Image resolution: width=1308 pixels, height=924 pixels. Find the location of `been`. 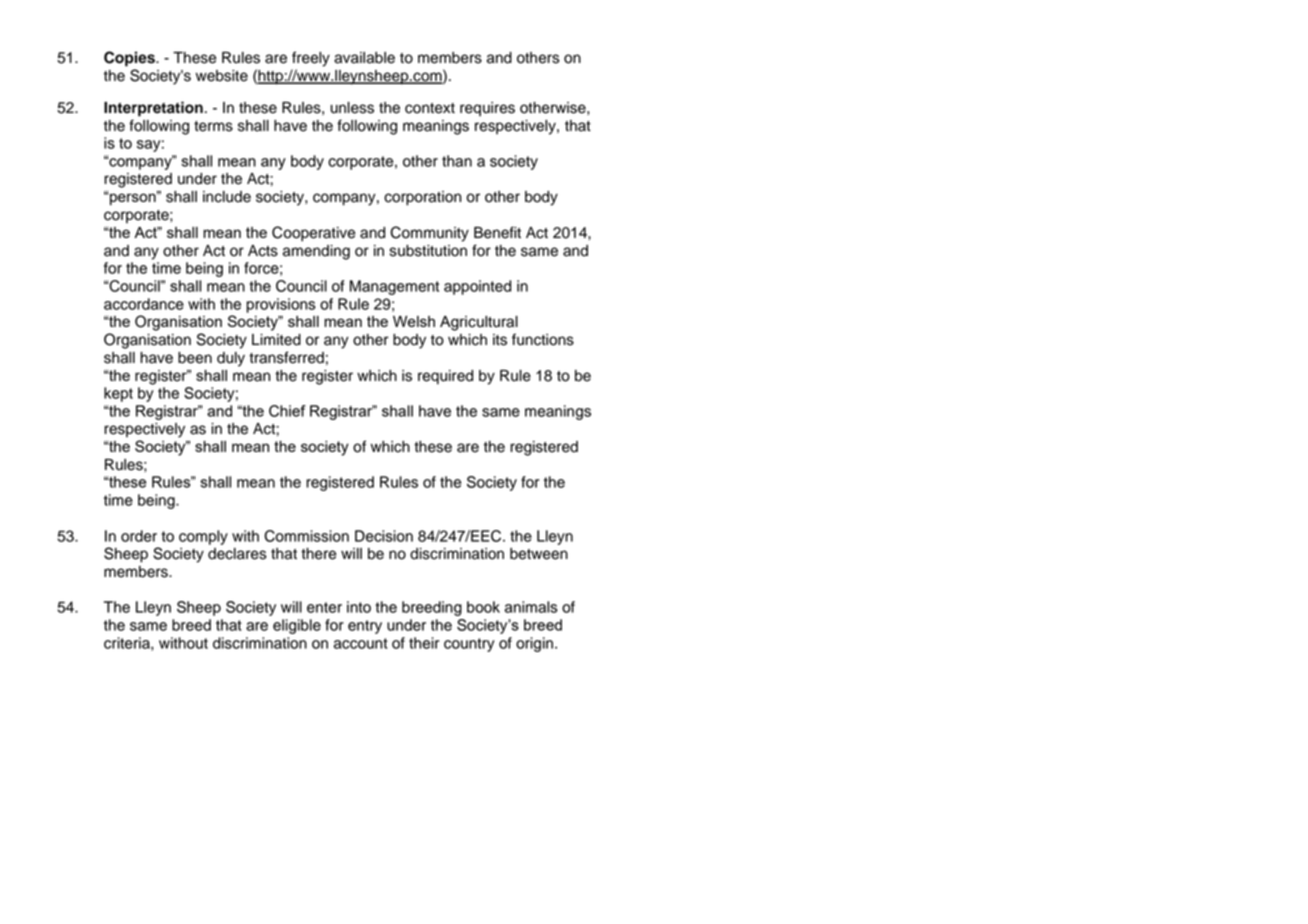

been is located at coordinates (195, 358).
